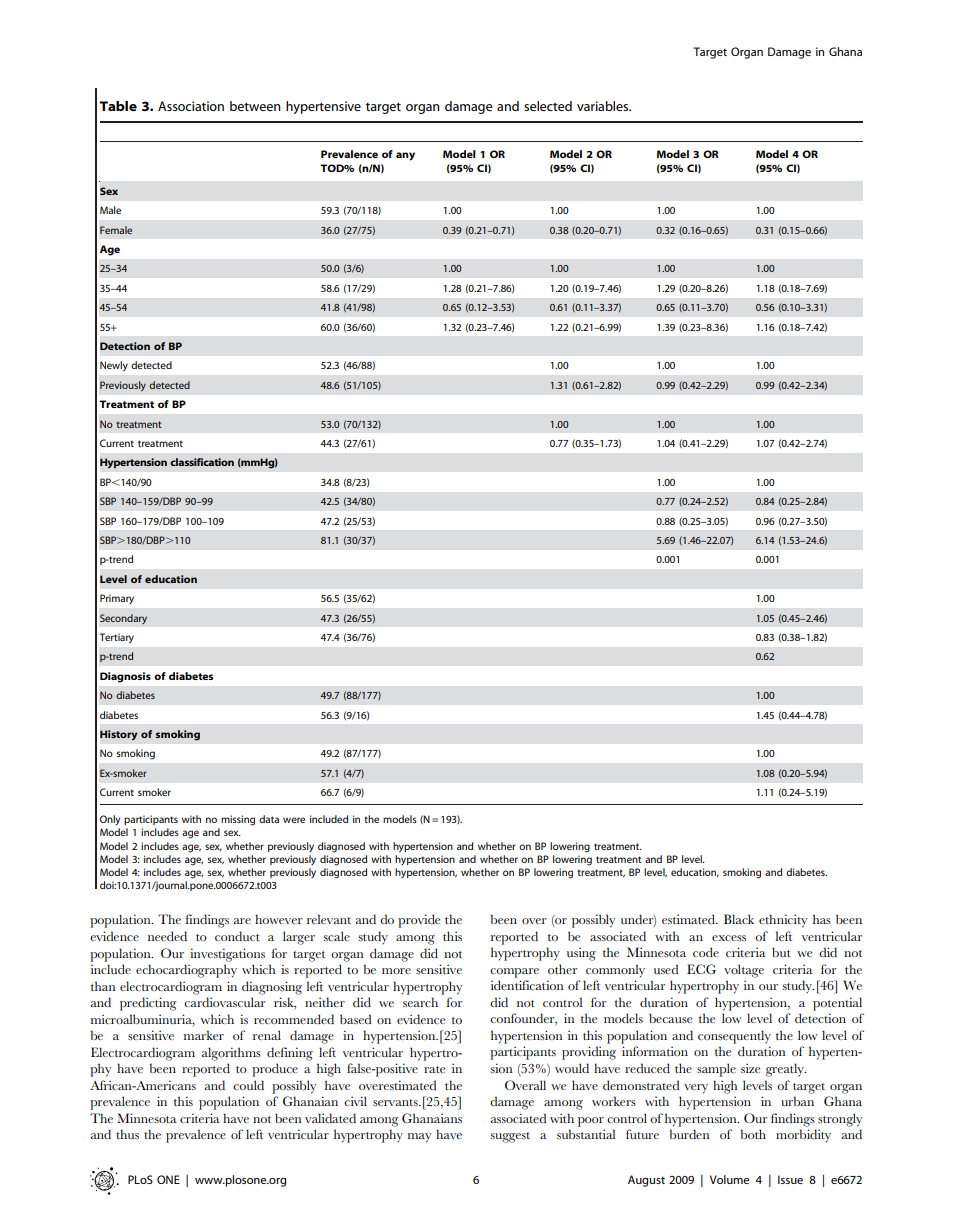 The width and height of the screenshot is (953, 1232). Describe the element at coordinates (729, 938) in the screenshot. I see `excess` at that location.
